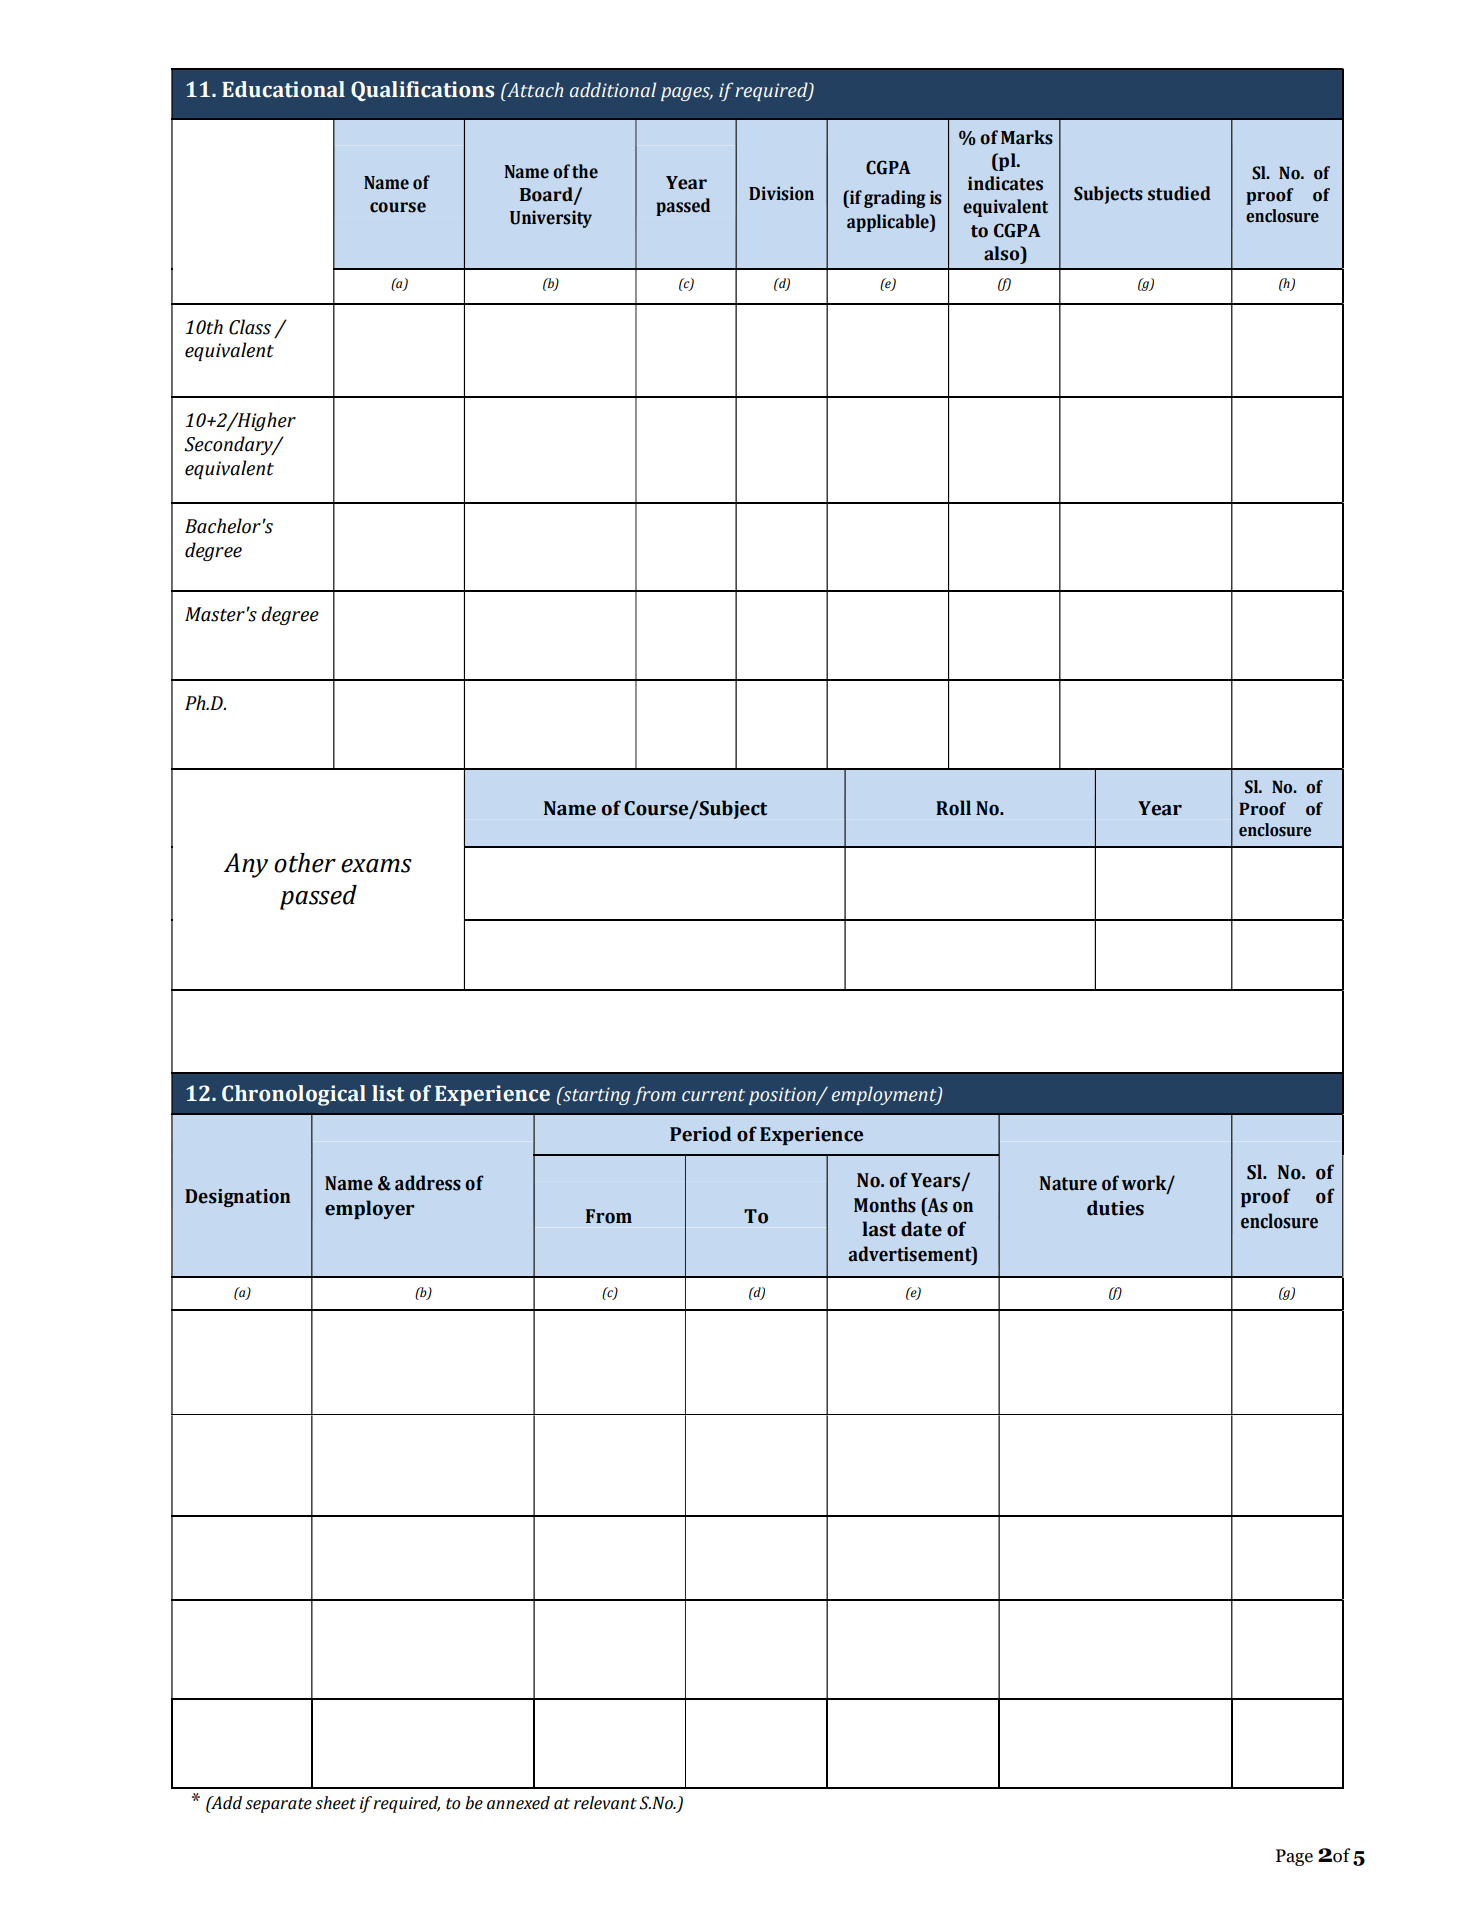 Image resolution: width=1474 pixels, height=1908 pixels. I want to click on current, so click(713, 1095).
